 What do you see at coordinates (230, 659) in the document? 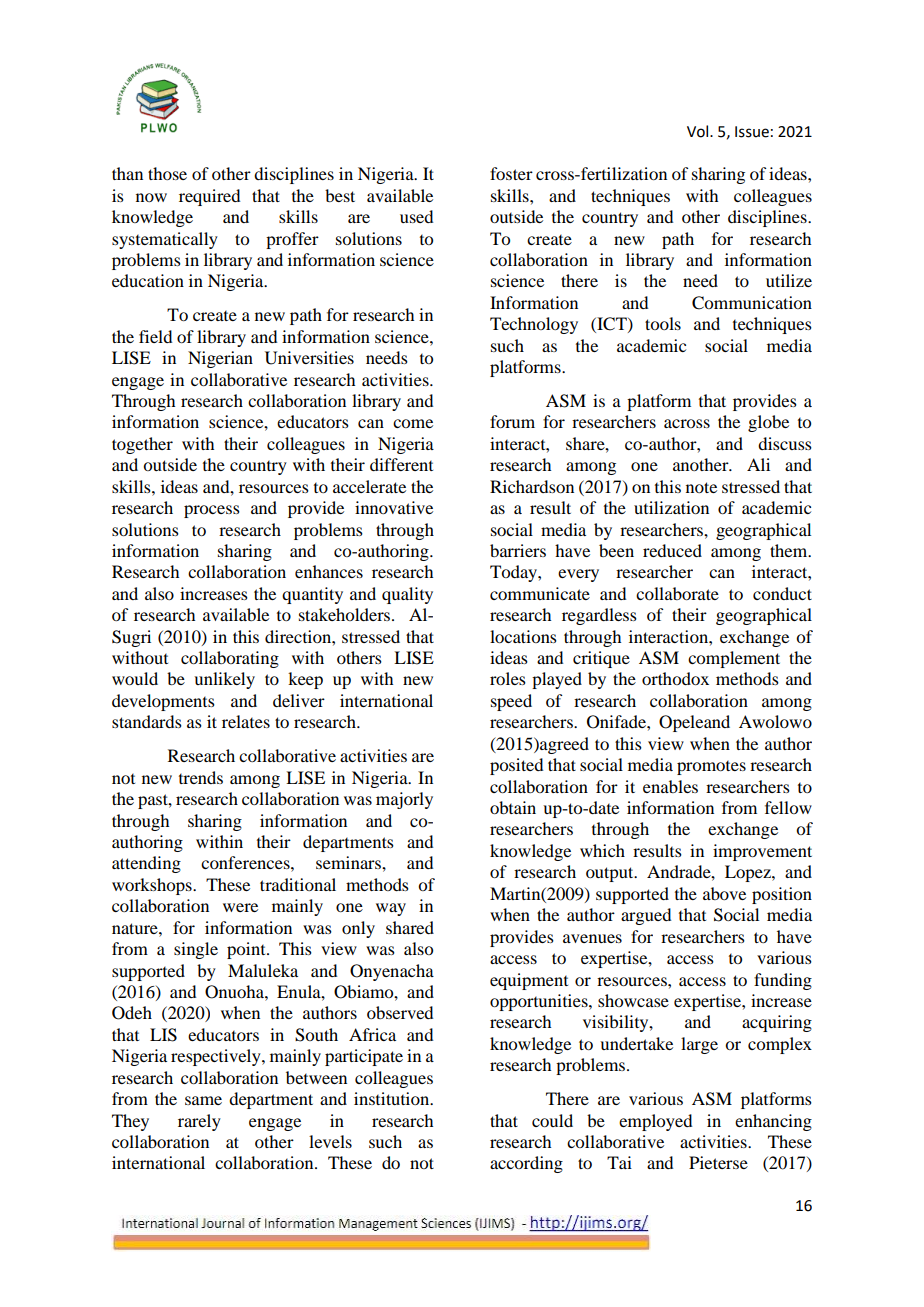
I see `collaborating` at bounding box center [230, 659].
